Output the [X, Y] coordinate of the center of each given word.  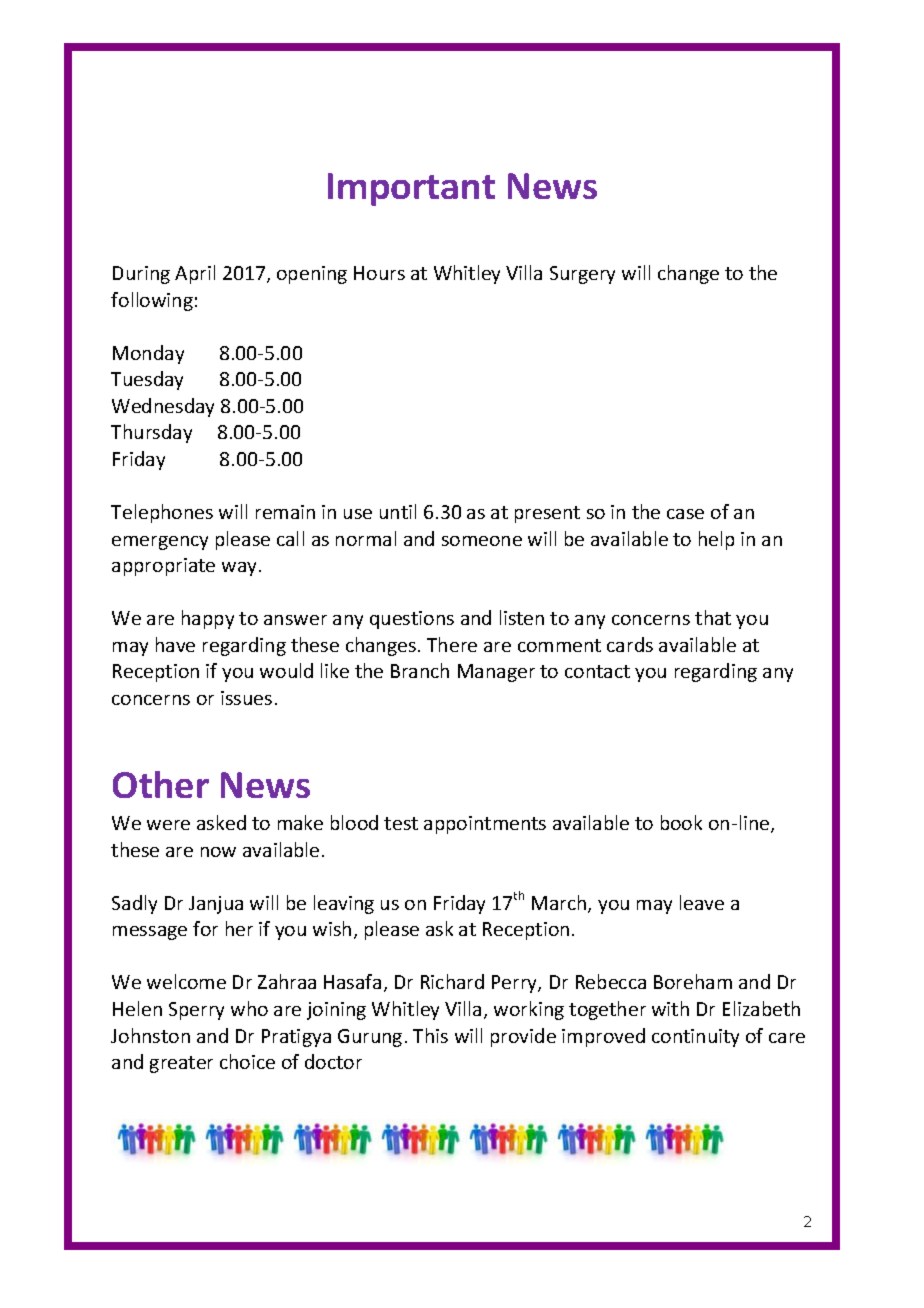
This [430, 1035]
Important [411, 189]
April [195, 274]
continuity [695, 1038]
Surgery [582, 275]
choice [247, 1061]
